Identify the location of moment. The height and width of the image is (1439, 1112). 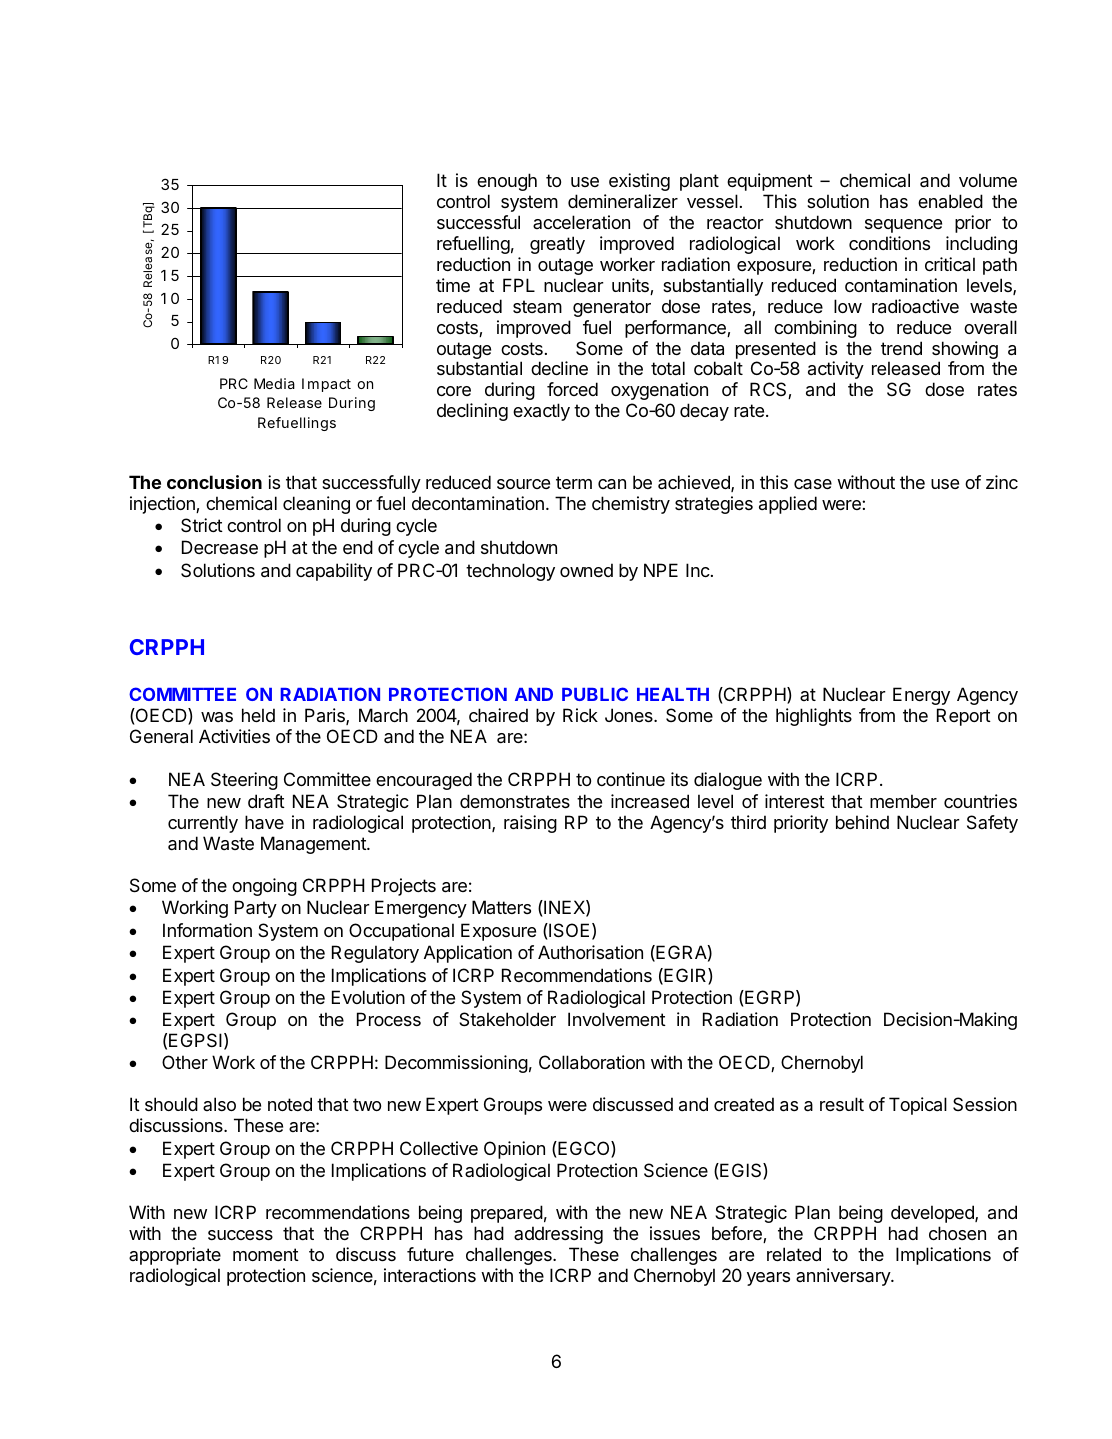
(266, 1254).
